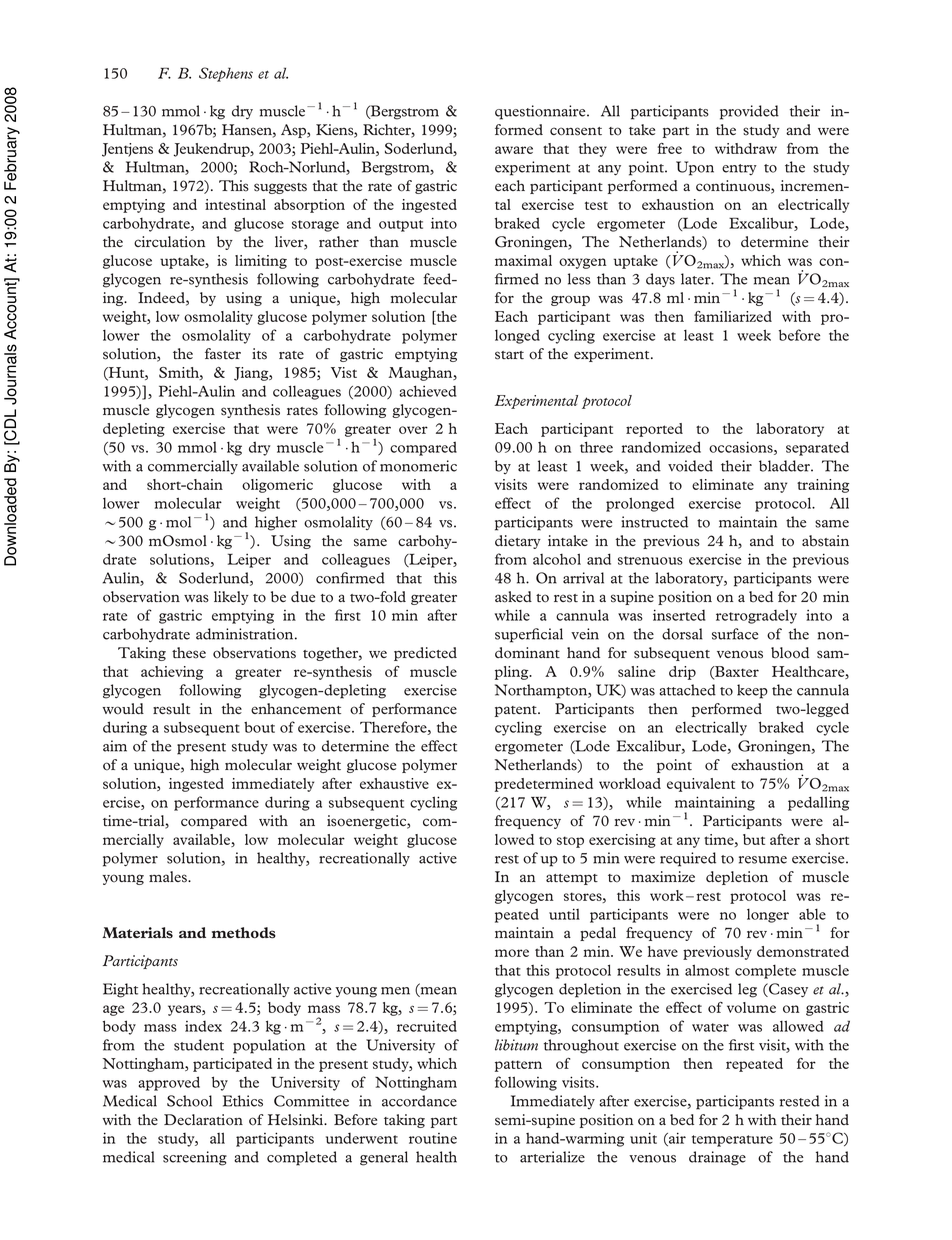  Describe the element at coordinates (513, 597) in the page. I see `asked` at that location.
